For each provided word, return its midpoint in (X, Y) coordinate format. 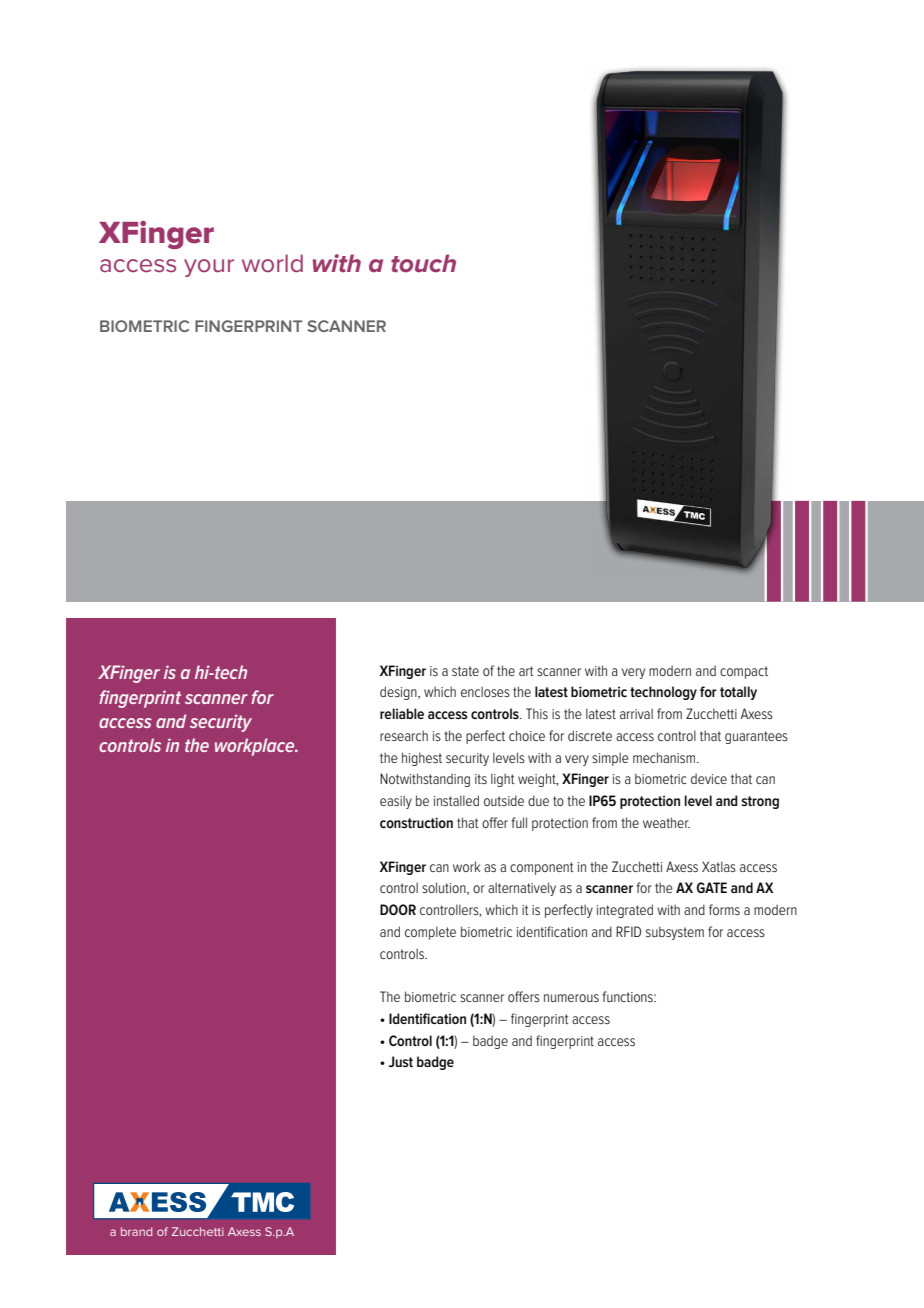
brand (136, 1231)
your (209, 268)
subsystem (675, 933)
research (404, 735)
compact (744, 672)
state (465, 671)
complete (430, 933)
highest (422, 759)
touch (423, 263)
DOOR (398, 909)
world (272, 263)
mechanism (665, 757)
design (399, 693)
